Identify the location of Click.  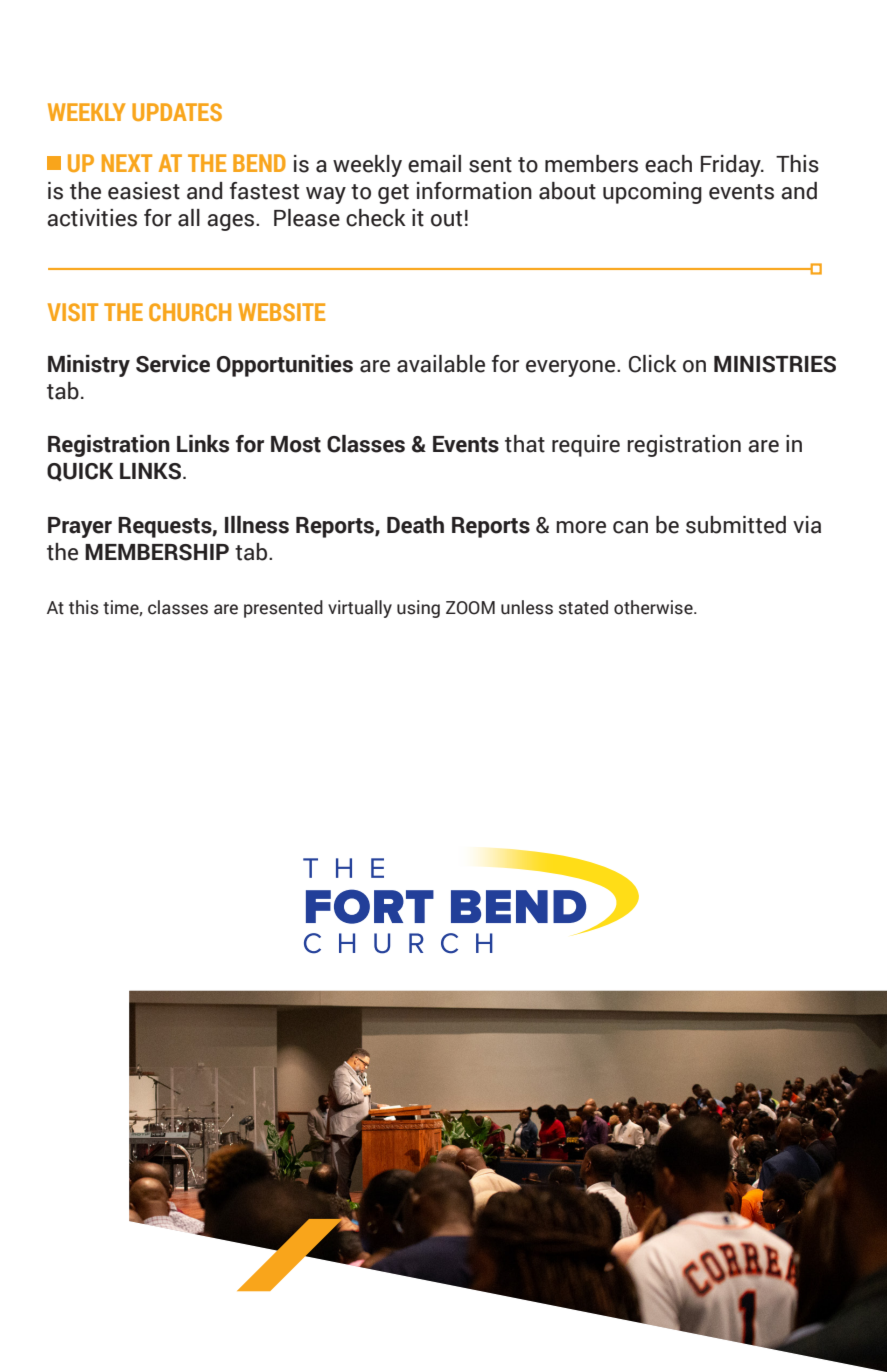
(653, 364).
